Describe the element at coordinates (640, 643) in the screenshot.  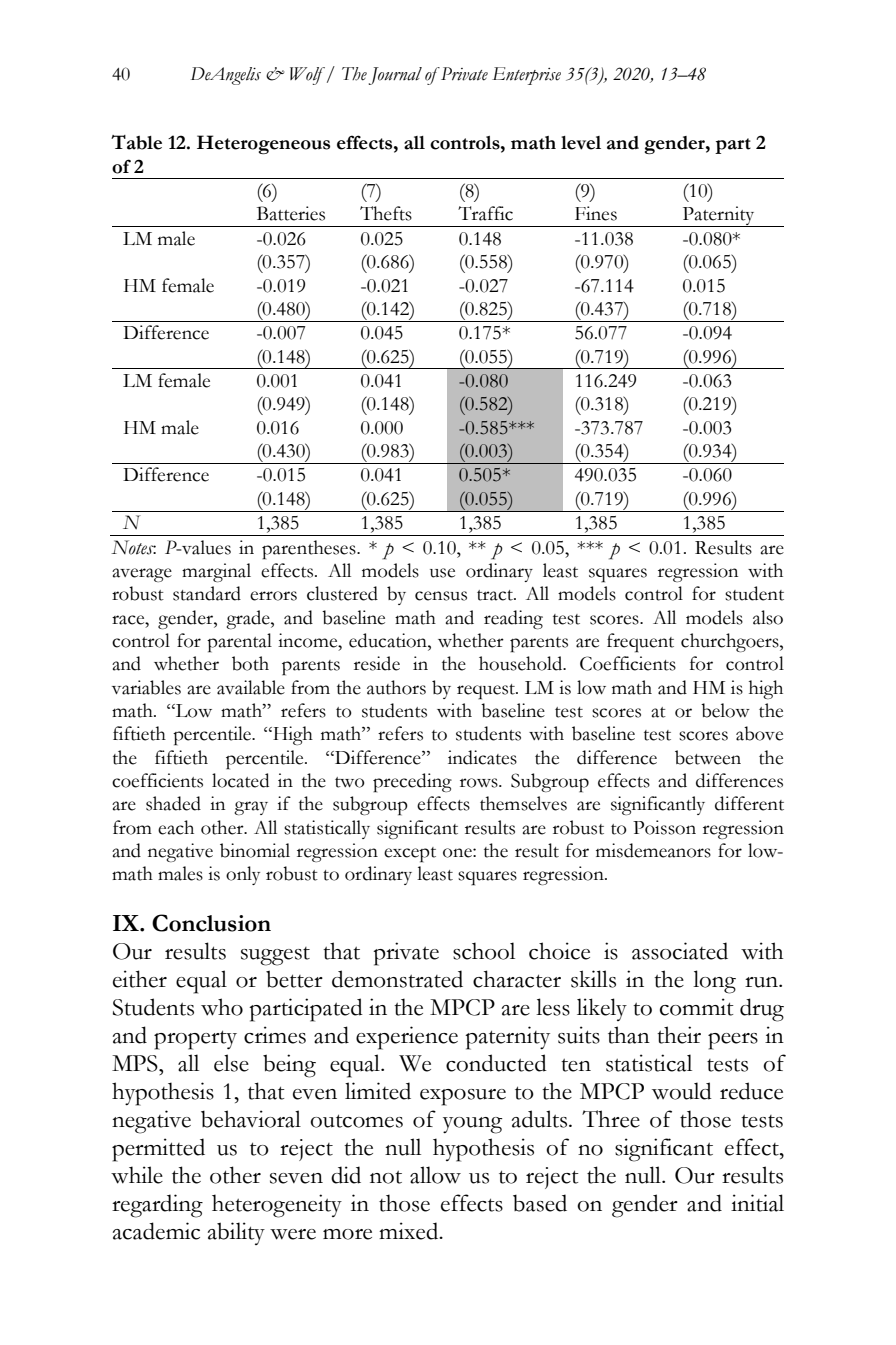
I see `frequent` at that location.
